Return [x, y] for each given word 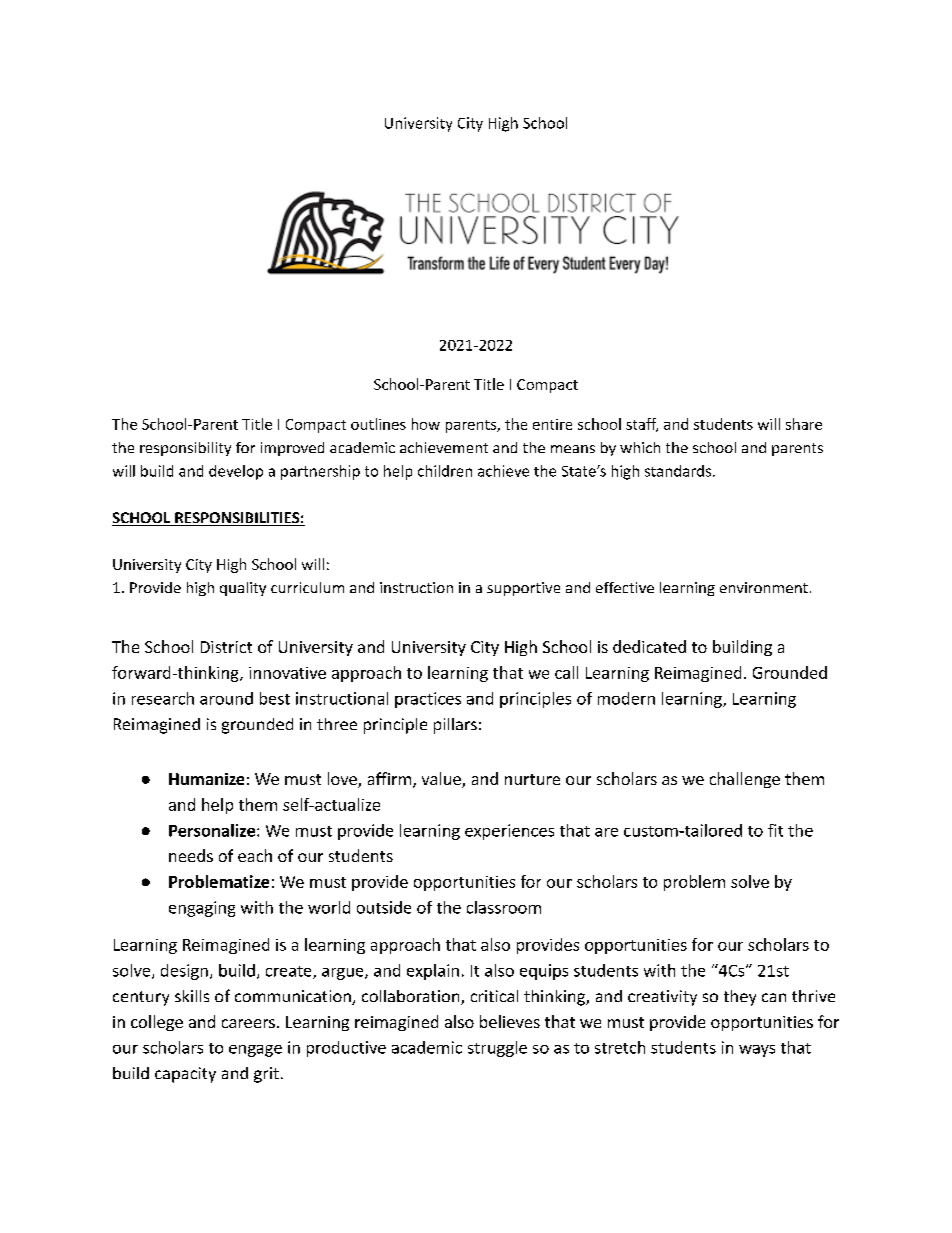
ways [757, 1051]
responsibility [185, 449]
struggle [497, 1049]
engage [255, 1051]
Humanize [206, 779]
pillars [455, 726]
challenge [745, 780]
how [426, 424]
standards [679, 471]
